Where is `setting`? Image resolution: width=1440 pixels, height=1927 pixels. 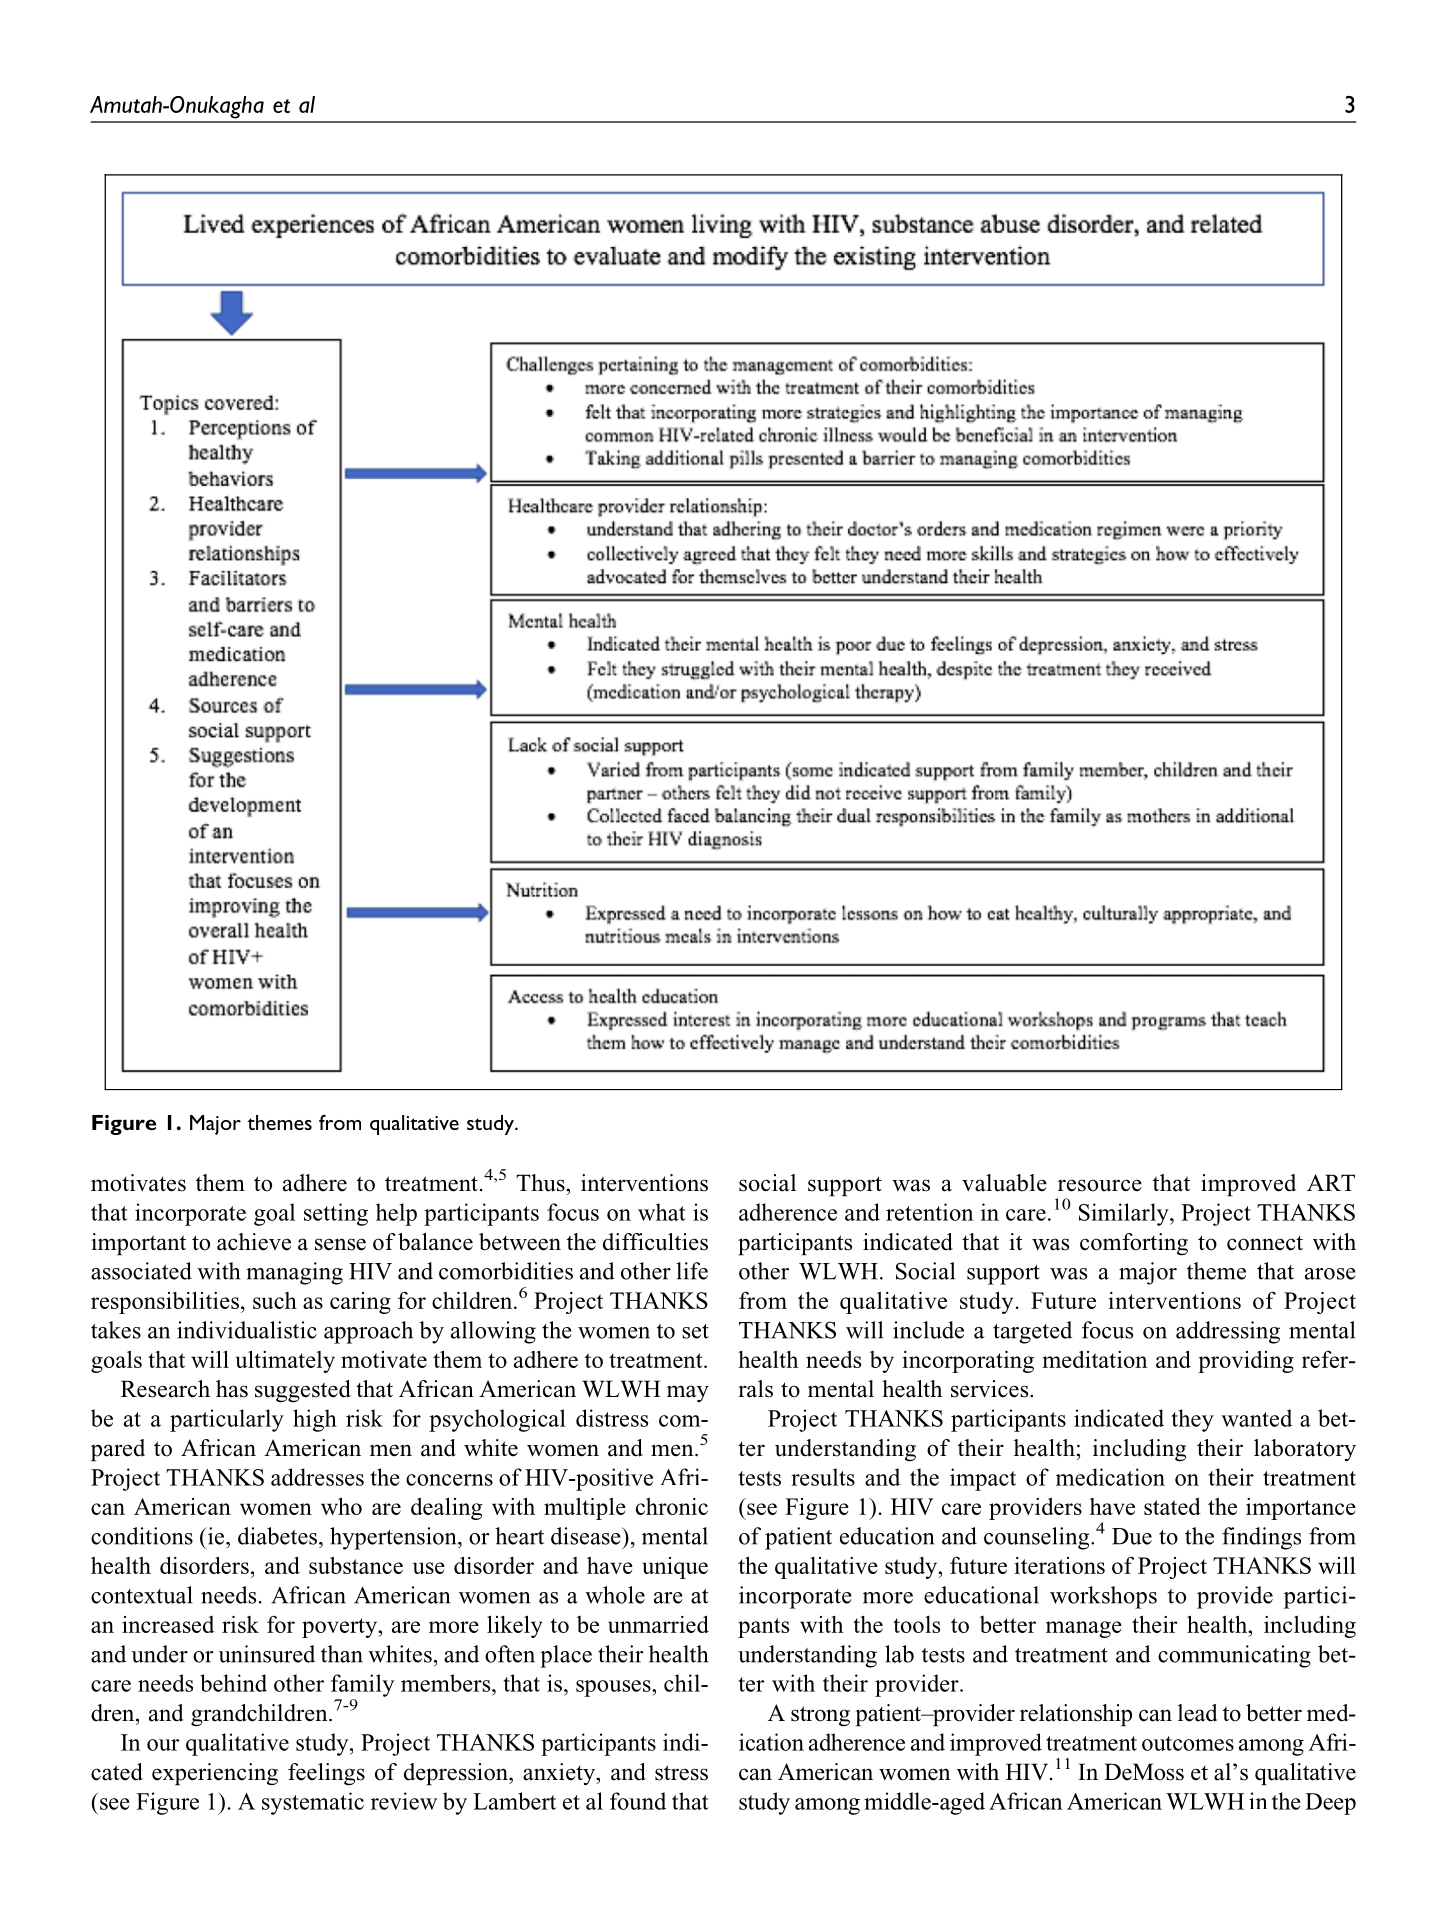 setting is located at coordinates (336, 1214).
